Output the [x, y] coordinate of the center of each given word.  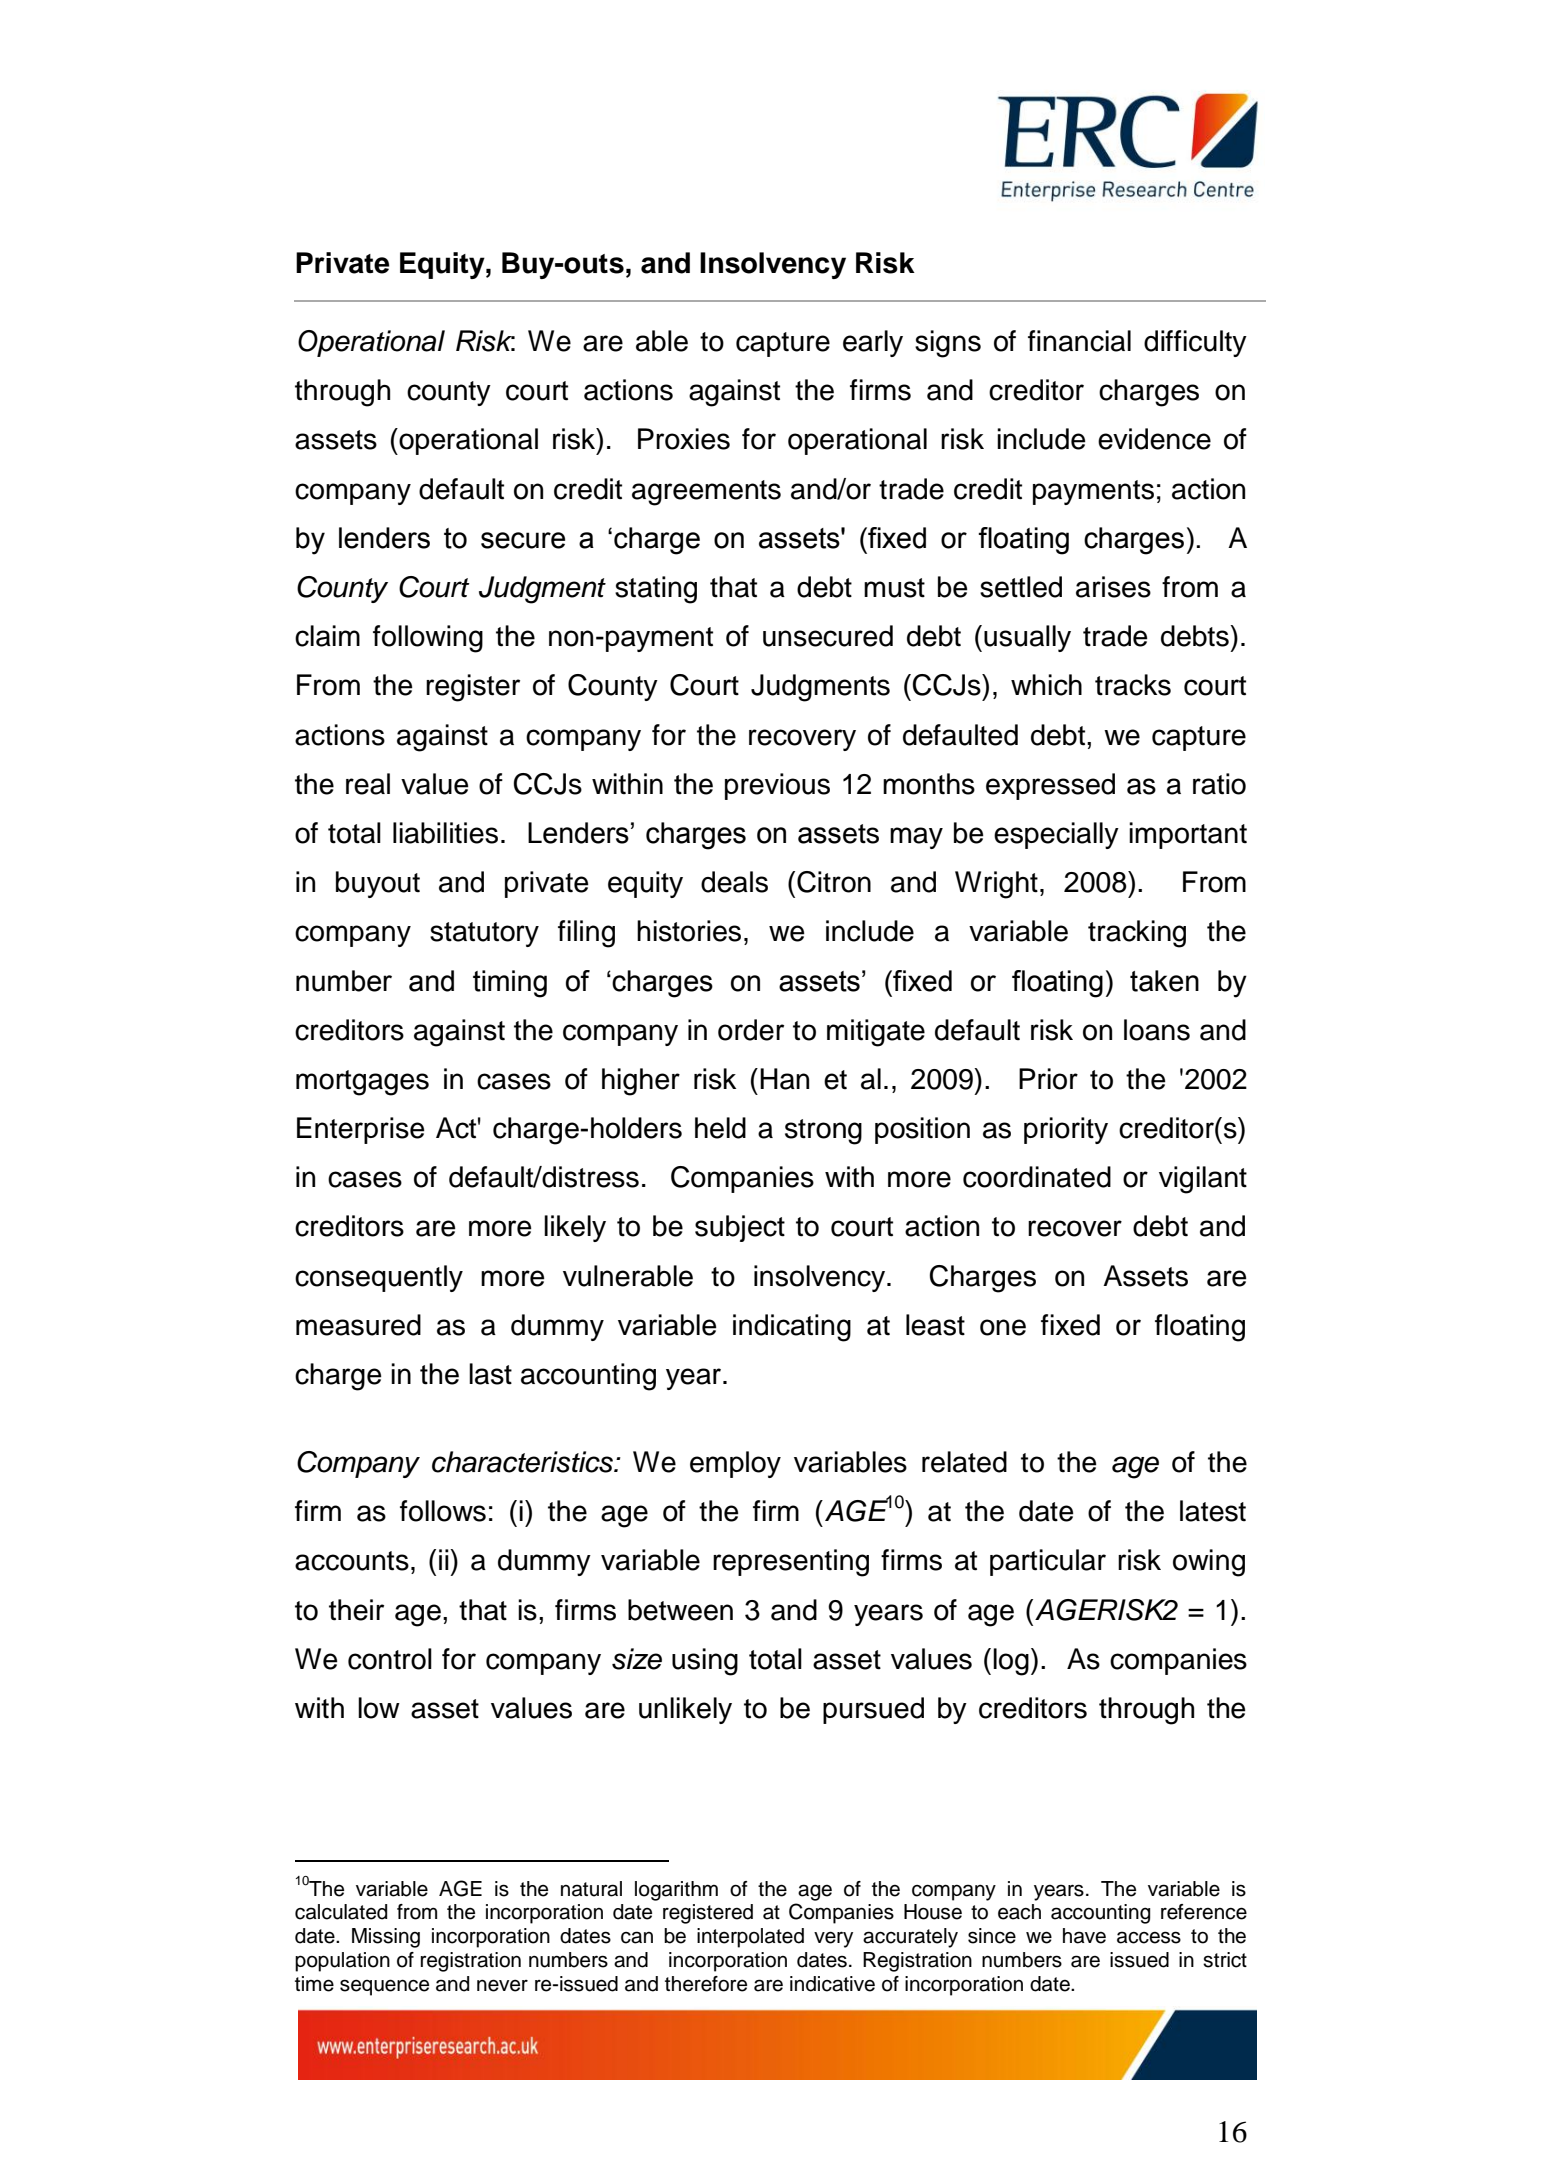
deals [734, 882]
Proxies [684, 439]
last [490, 1374]
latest [1213, 1511]
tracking [1137, 934]
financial [1079, 341]
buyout [378, 884]
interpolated [750, 1938]
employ [735, 1464]
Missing [386, 1938]
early [873, 343]
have [1084, 1936]
